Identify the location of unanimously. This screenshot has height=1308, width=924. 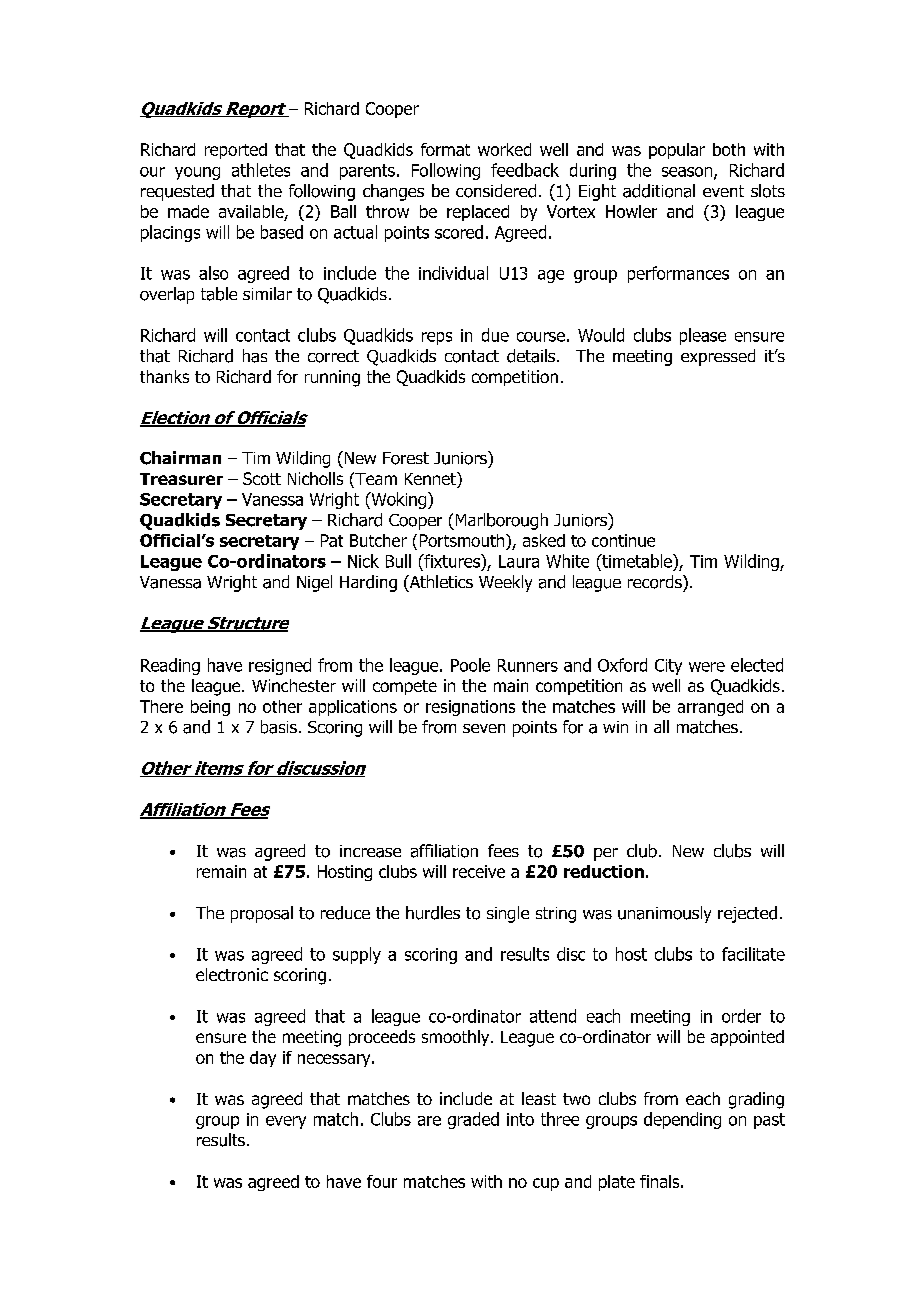
(664, 914).
